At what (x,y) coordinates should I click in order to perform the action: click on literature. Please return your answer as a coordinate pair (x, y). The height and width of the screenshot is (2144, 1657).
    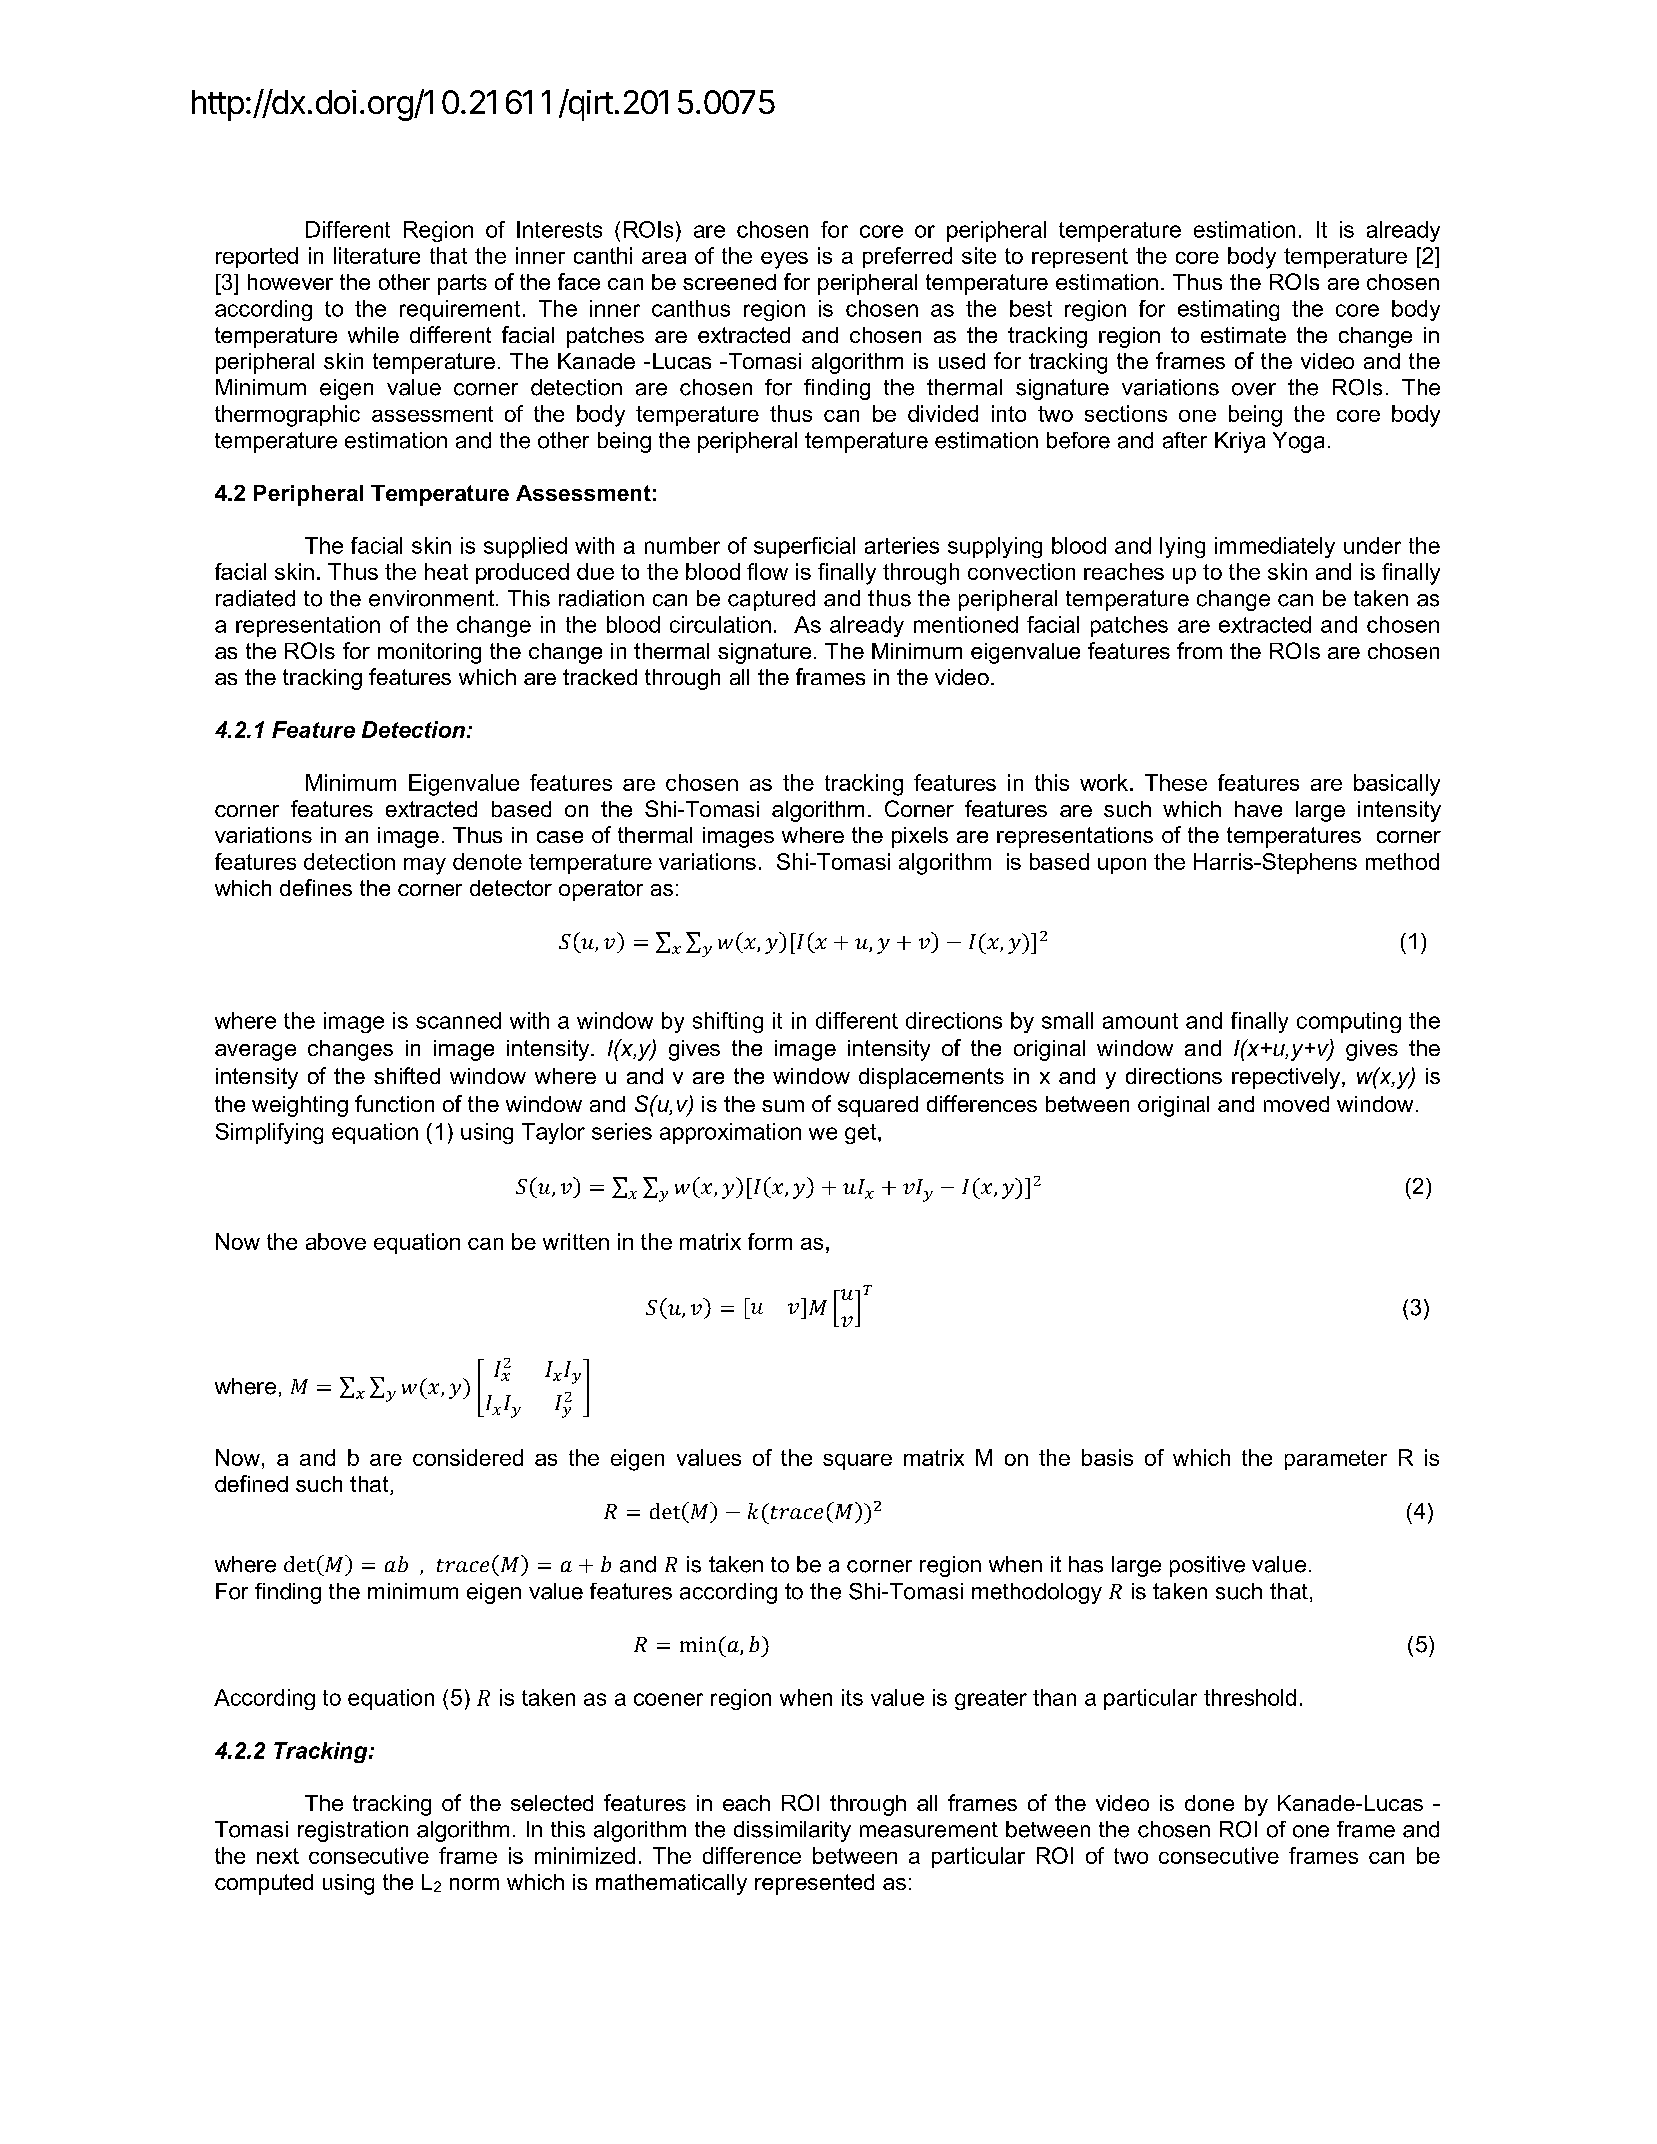
    Looking at the image, I should click on (377, 255).
